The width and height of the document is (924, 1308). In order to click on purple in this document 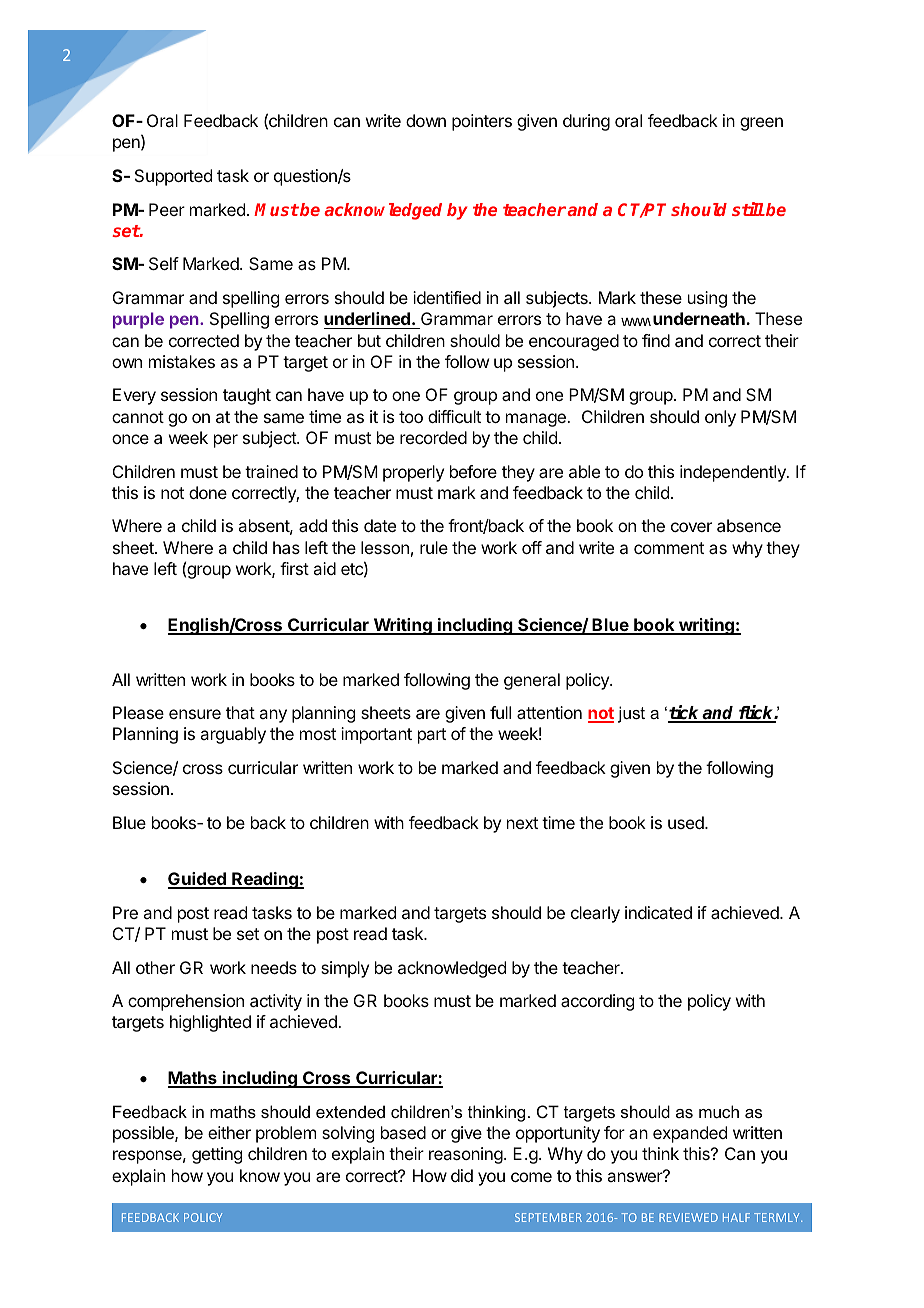, I will do `click(138, 320)`.
